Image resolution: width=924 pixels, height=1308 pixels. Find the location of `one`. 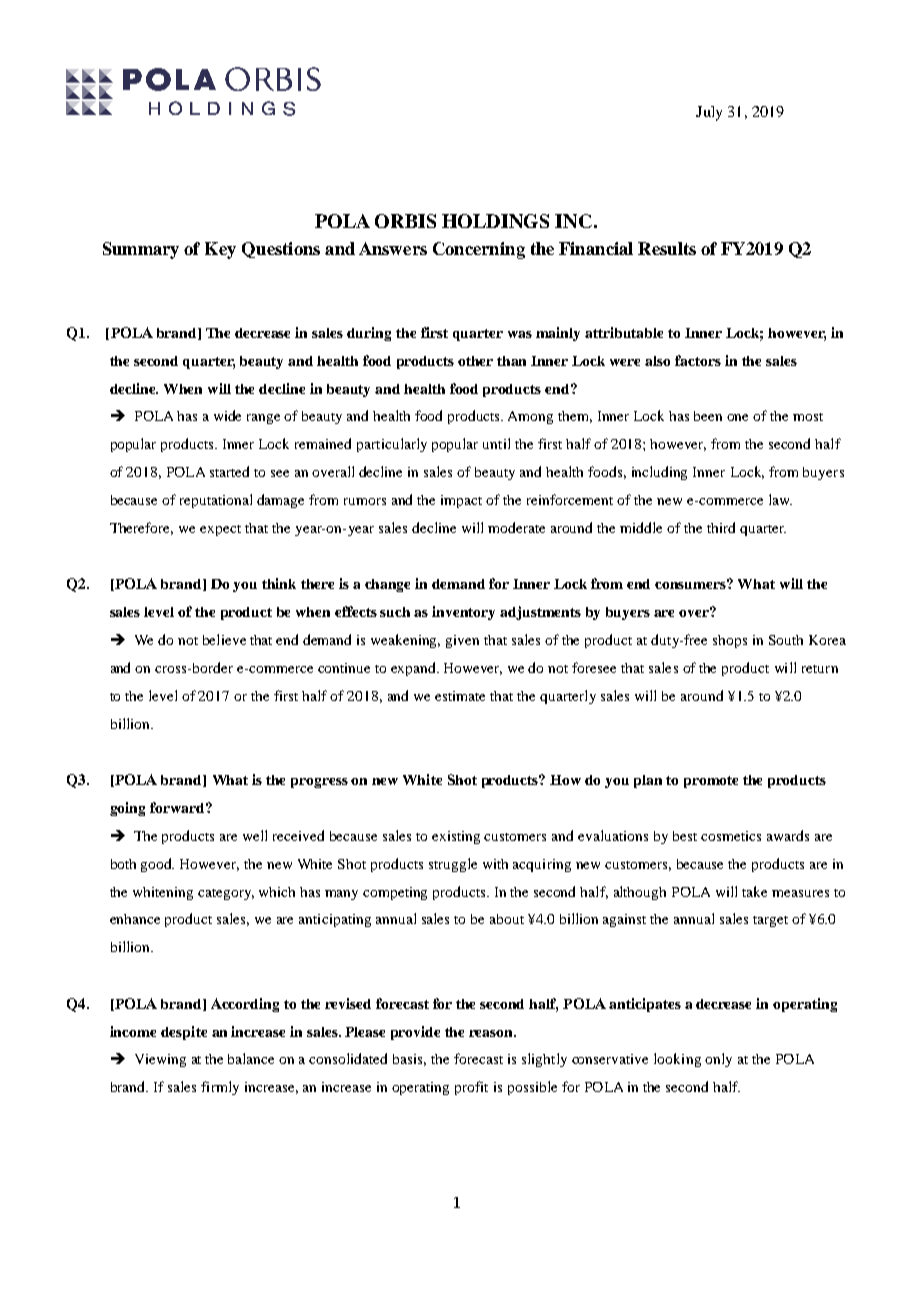

one is located at coordinates (737, 417).
